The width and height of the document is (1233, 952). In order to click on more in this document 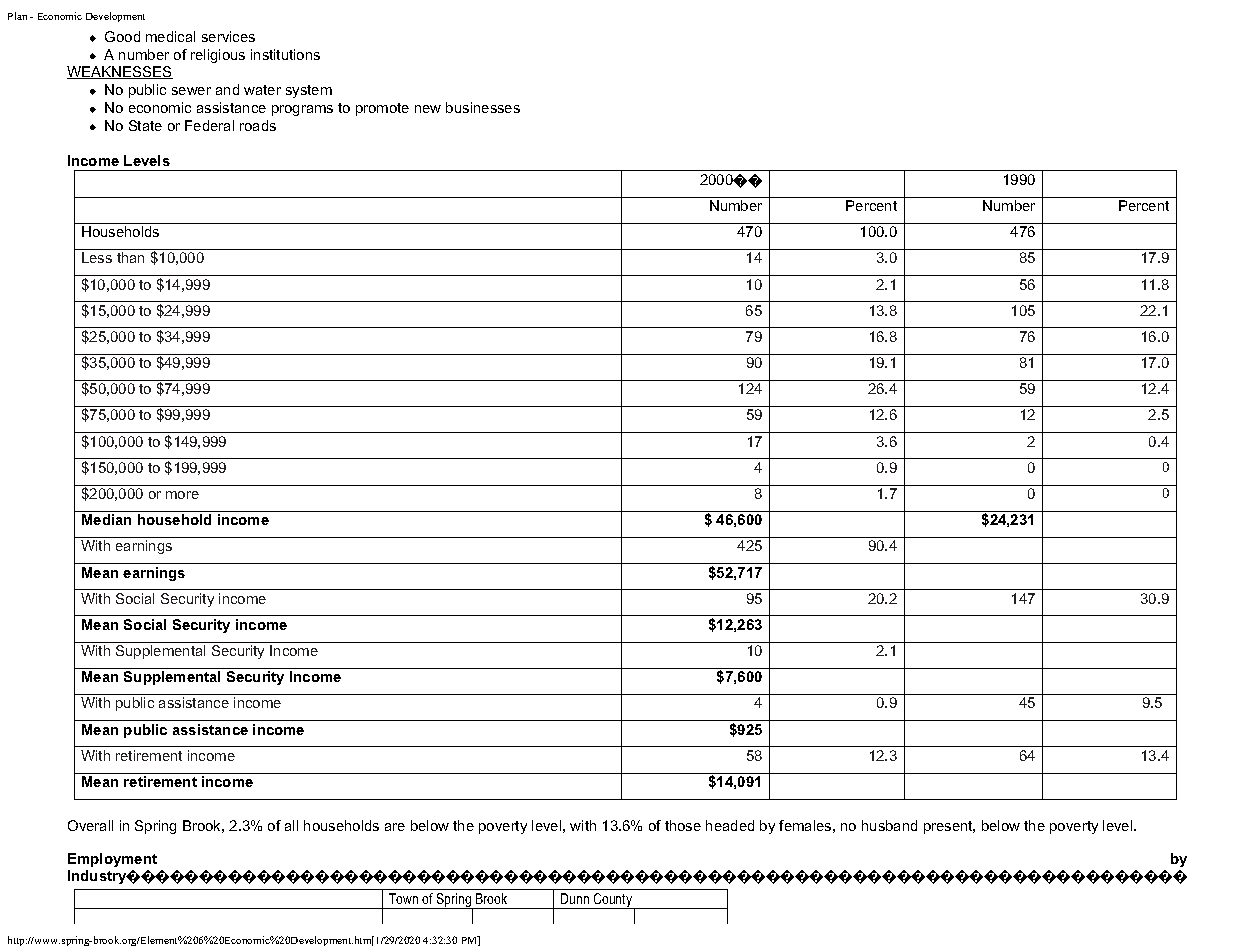, I will do `click(182, 495)`.
